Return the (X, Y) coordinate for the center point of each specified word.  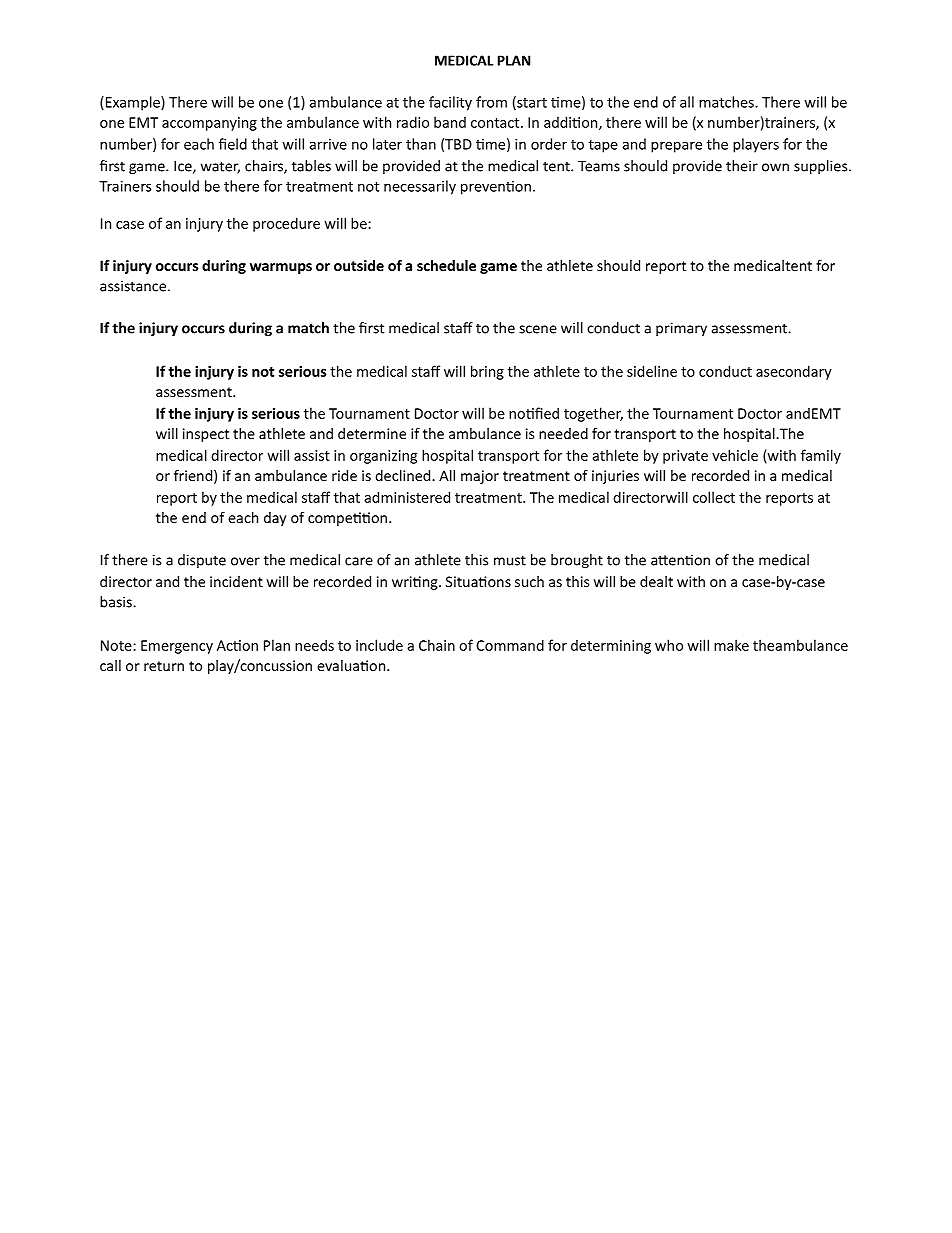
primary (681, 329)
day (275, 519)
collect (714, 497)
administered (407, 497)
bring (487, 372)
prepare (676, 147)
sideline (652, 371)
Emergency (177, 647)
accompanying (209, 124)
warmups (281, 268)
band (450, 122)
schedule (446, 265)
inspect (206, 435)
